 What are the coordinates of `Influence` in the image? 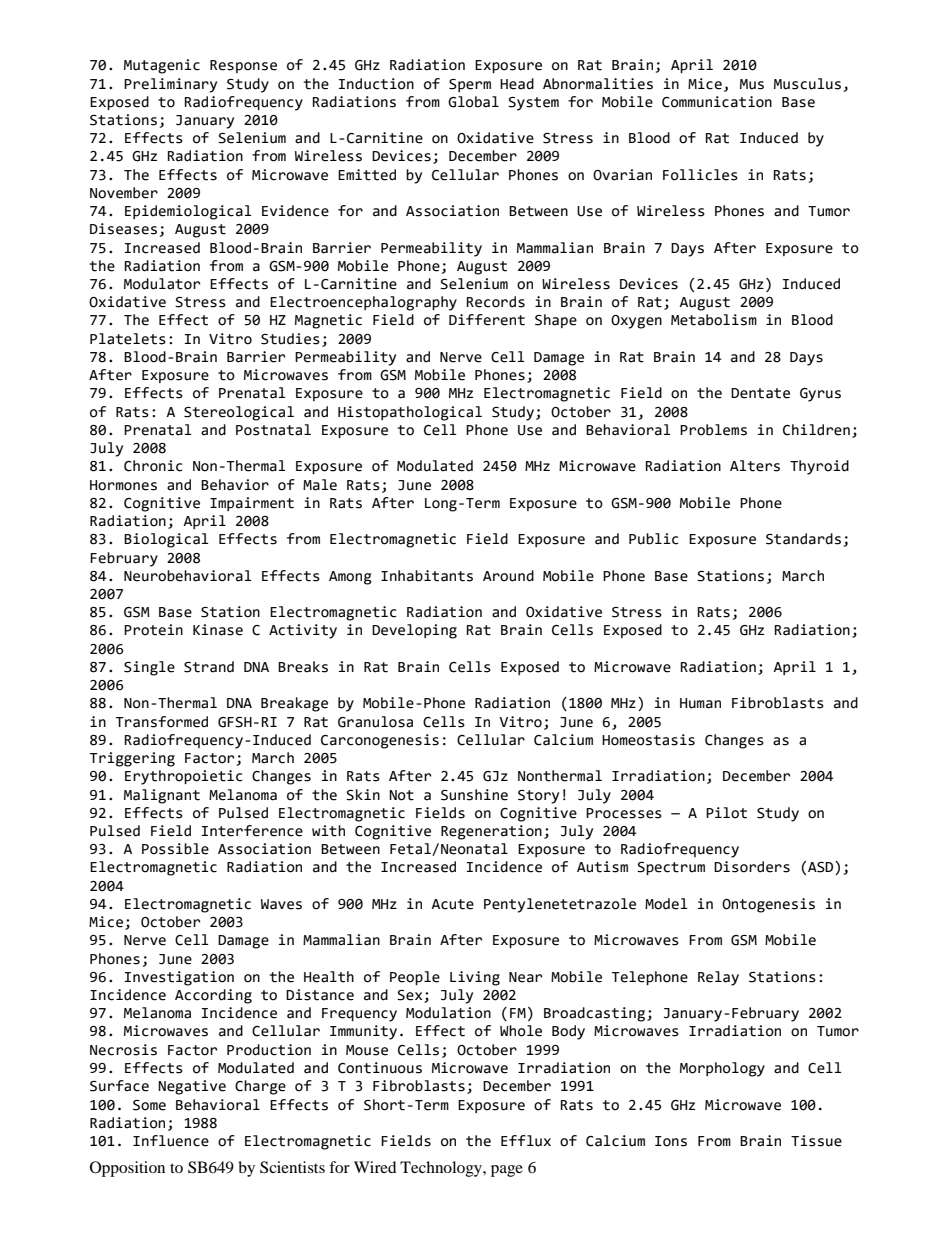 It's located at (171, 1141).
